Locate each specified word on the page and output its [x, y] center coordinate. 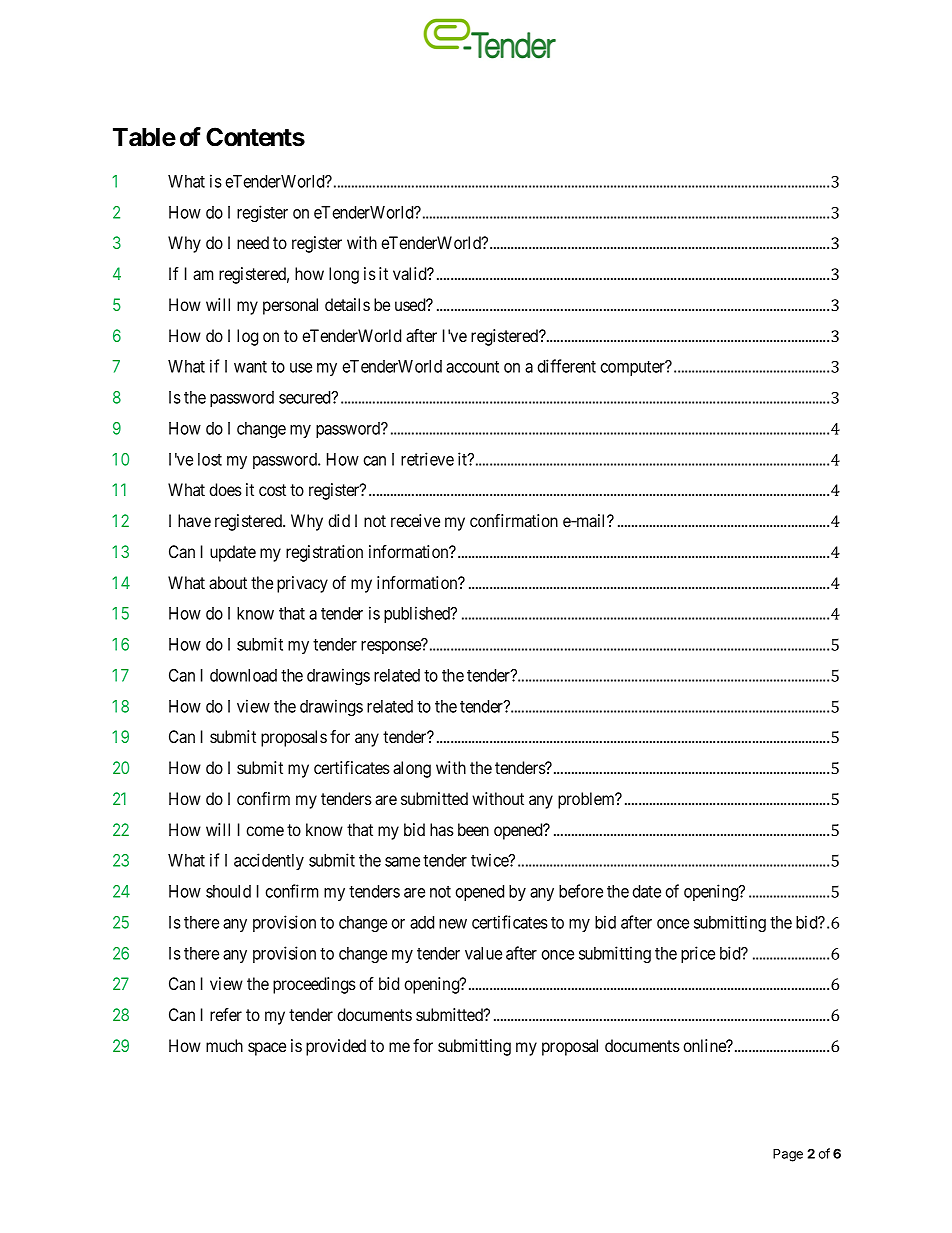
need [253, 242]
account [472, 367]
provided [336, 1047]
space [267, 1049]
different [566, 366]
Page [788, 1155]
